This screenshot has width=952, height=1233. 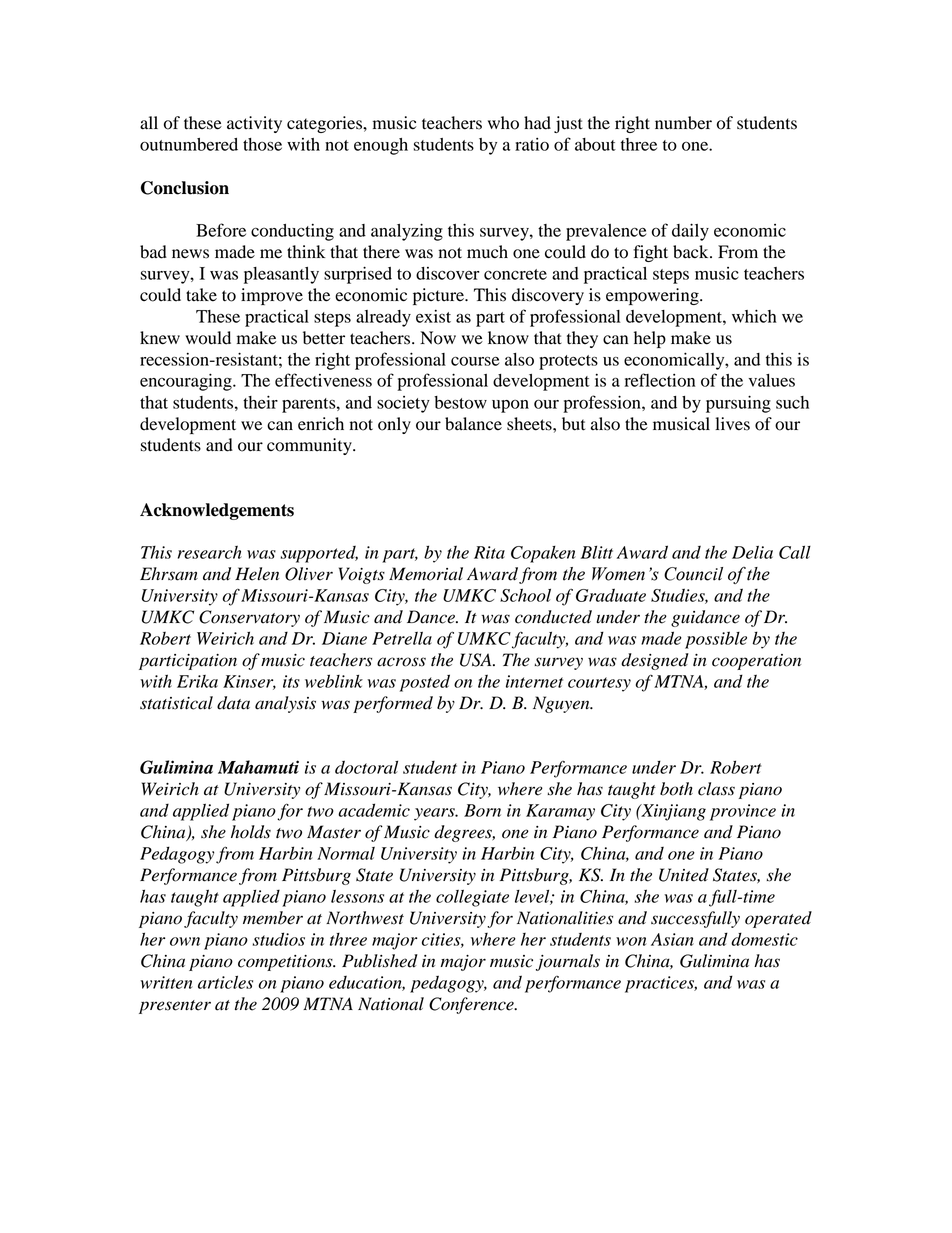 I want to click on Born, so click(x=482, y=810).
